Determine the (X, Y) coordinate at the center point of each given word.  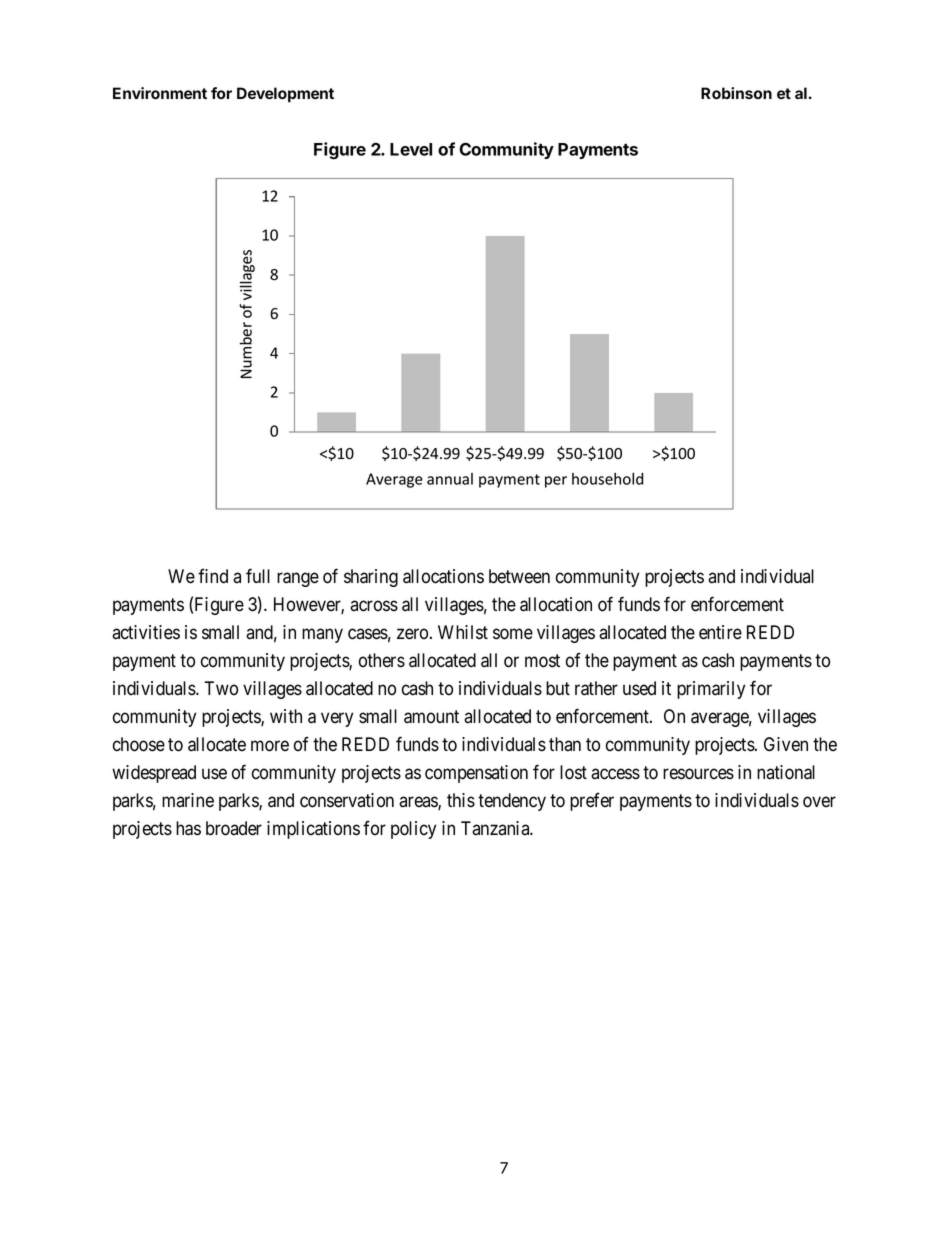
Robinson (736, 93)
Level (411, 149)
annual (450, 479)
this (461, 800)
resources (698, 774)
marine (188, 800)
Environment (160, 93)
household (607, 479)
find (213, 576)
